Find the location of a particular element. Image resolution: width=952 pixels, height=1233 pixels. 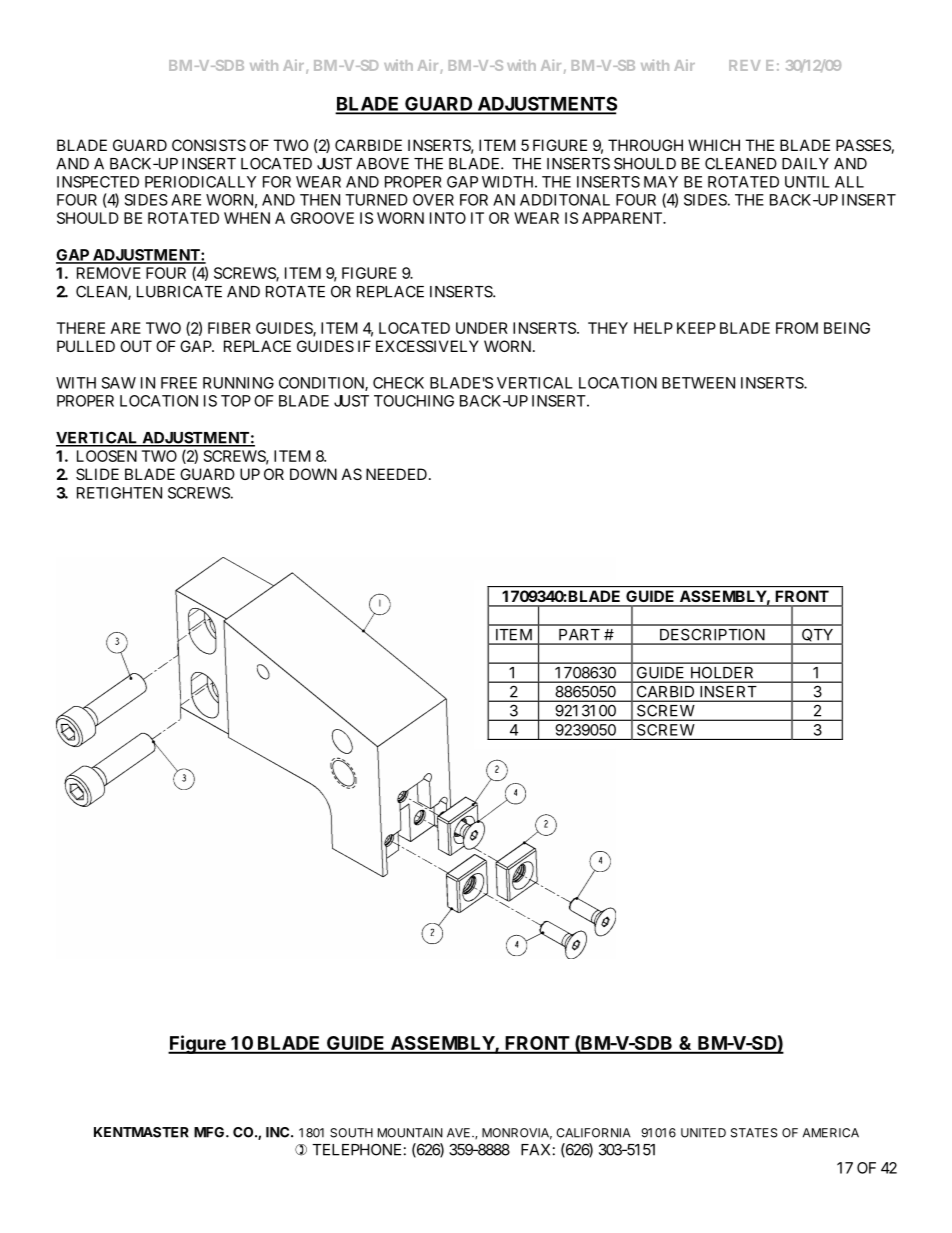

STATES is located at coordinates (754, 1133).
